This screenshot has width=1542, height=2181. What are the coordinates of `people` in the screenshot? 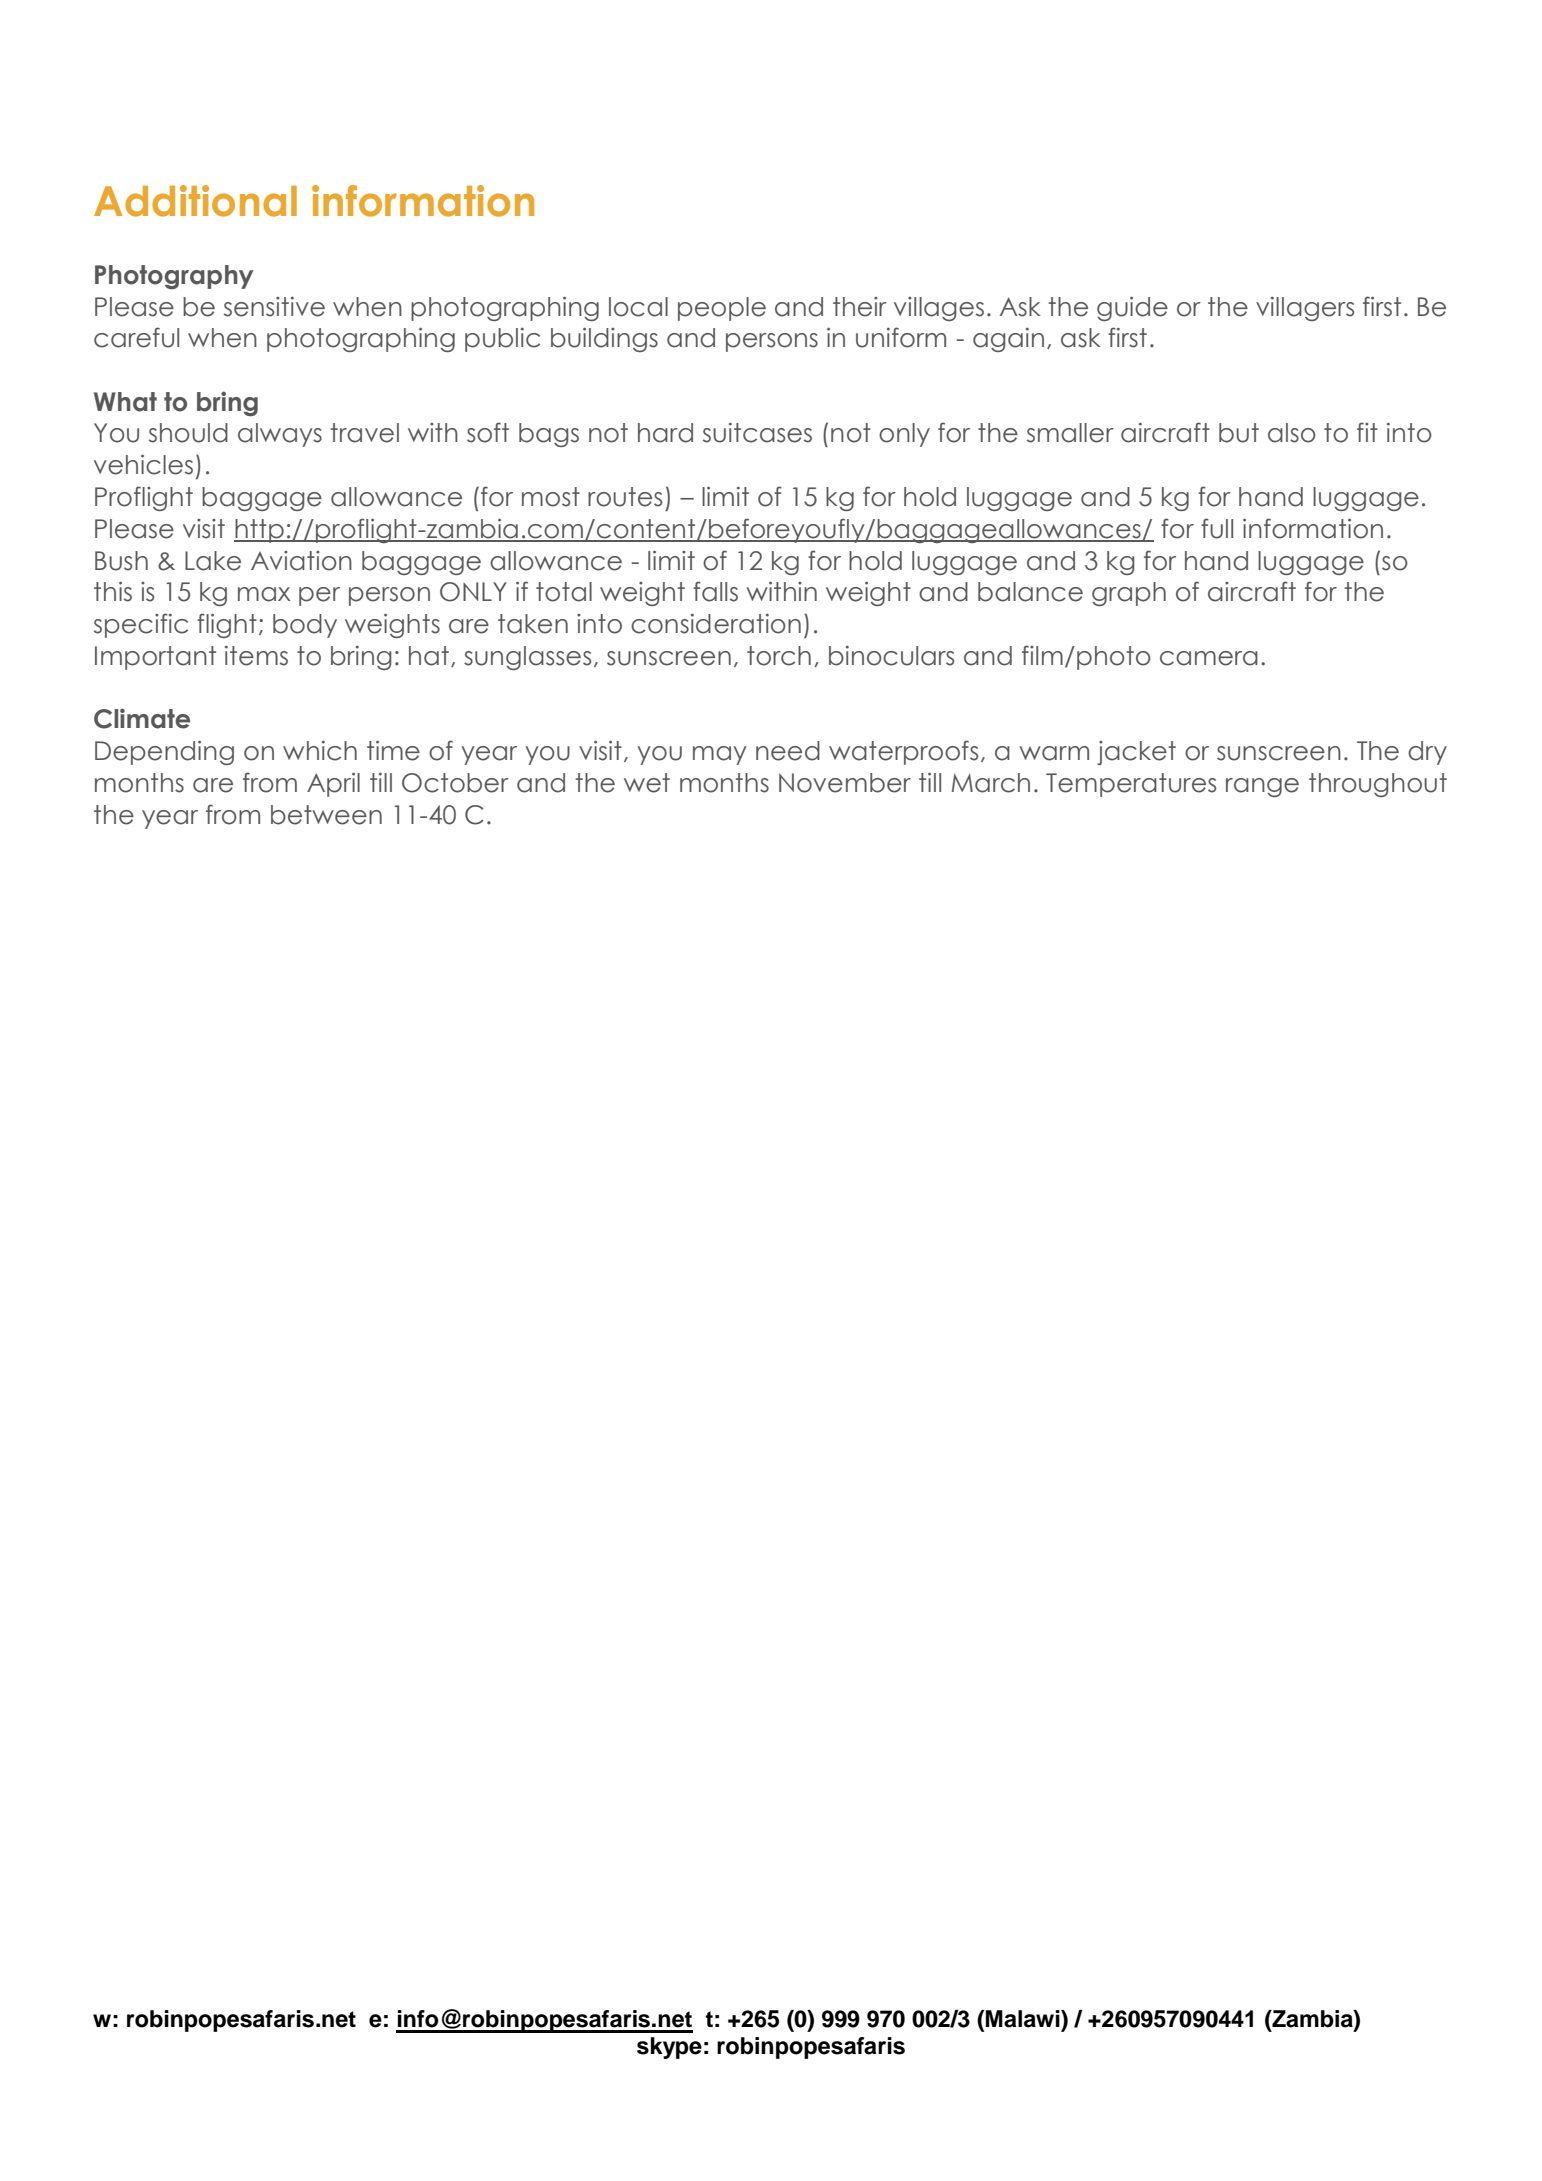 It's located at (722, 309).
